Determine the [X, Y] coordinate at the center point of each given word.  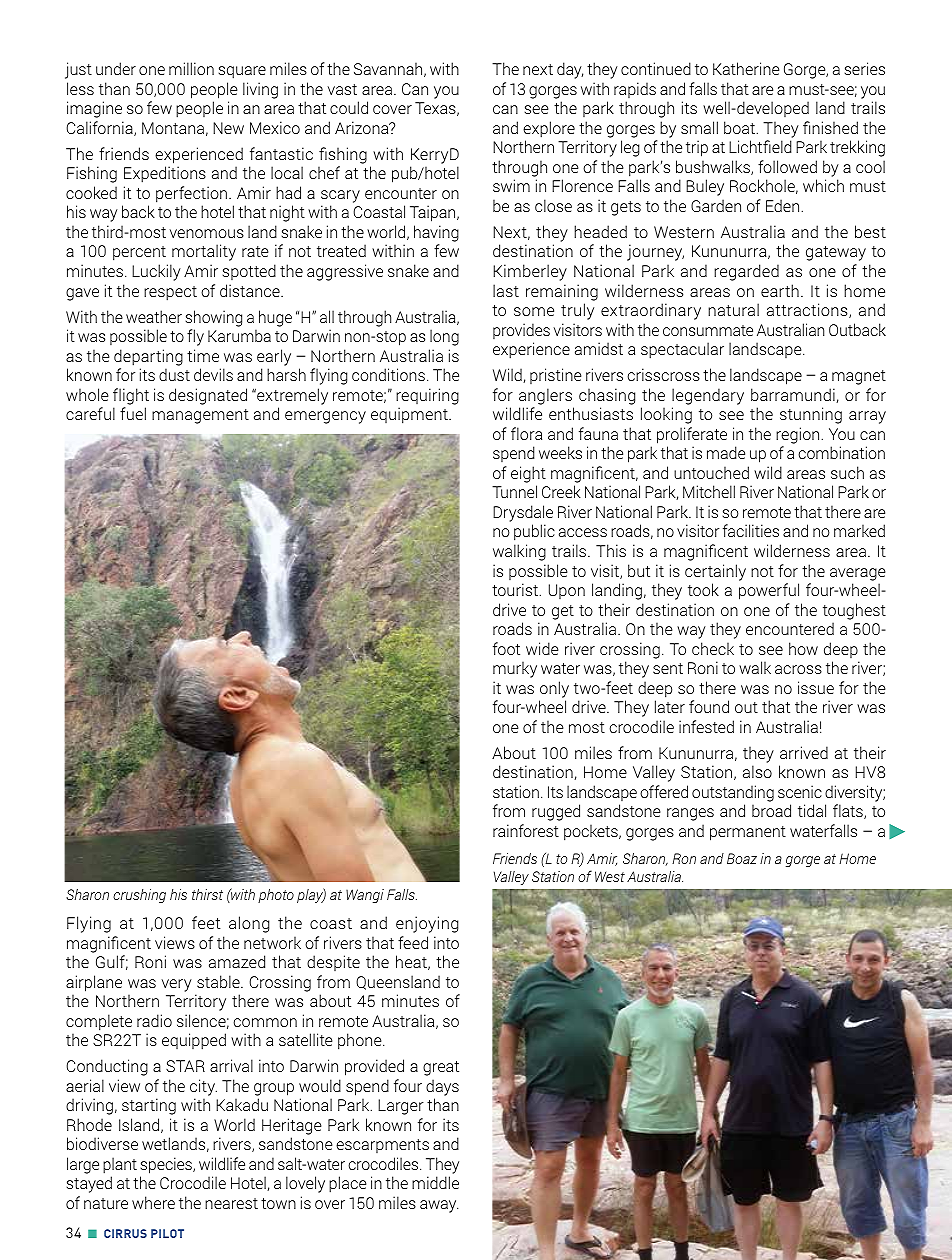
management [200, 416]
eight [528, 474]
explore [549, 129]
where [153, 1202]
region [797, 435]
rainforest [526, 830]
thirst [207, 894]
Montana [173, 128]
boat [739, 127]
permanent [748, 833]
